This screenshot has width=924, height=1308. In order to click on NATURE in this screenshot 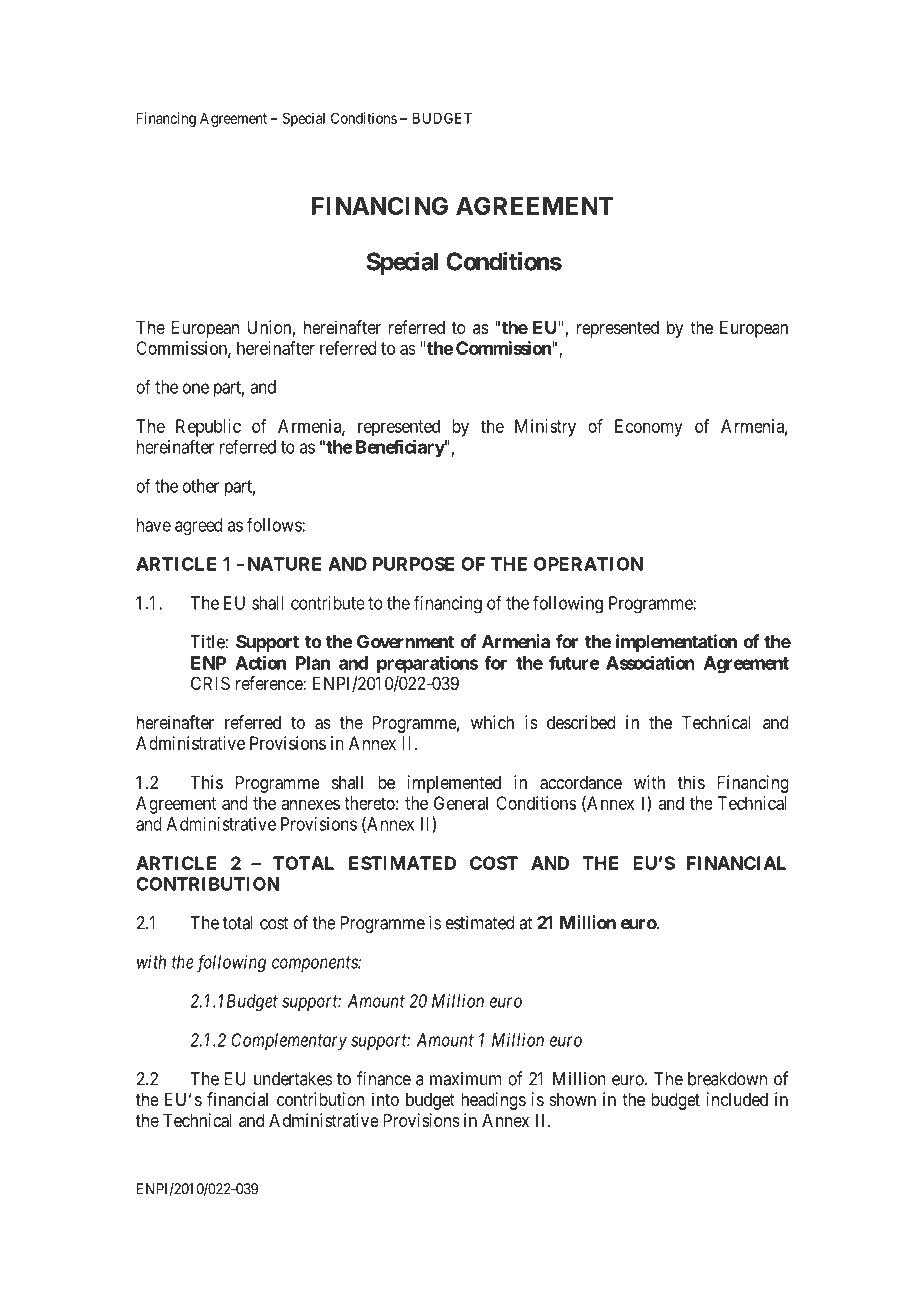, I will do `click(285, 564)`.
